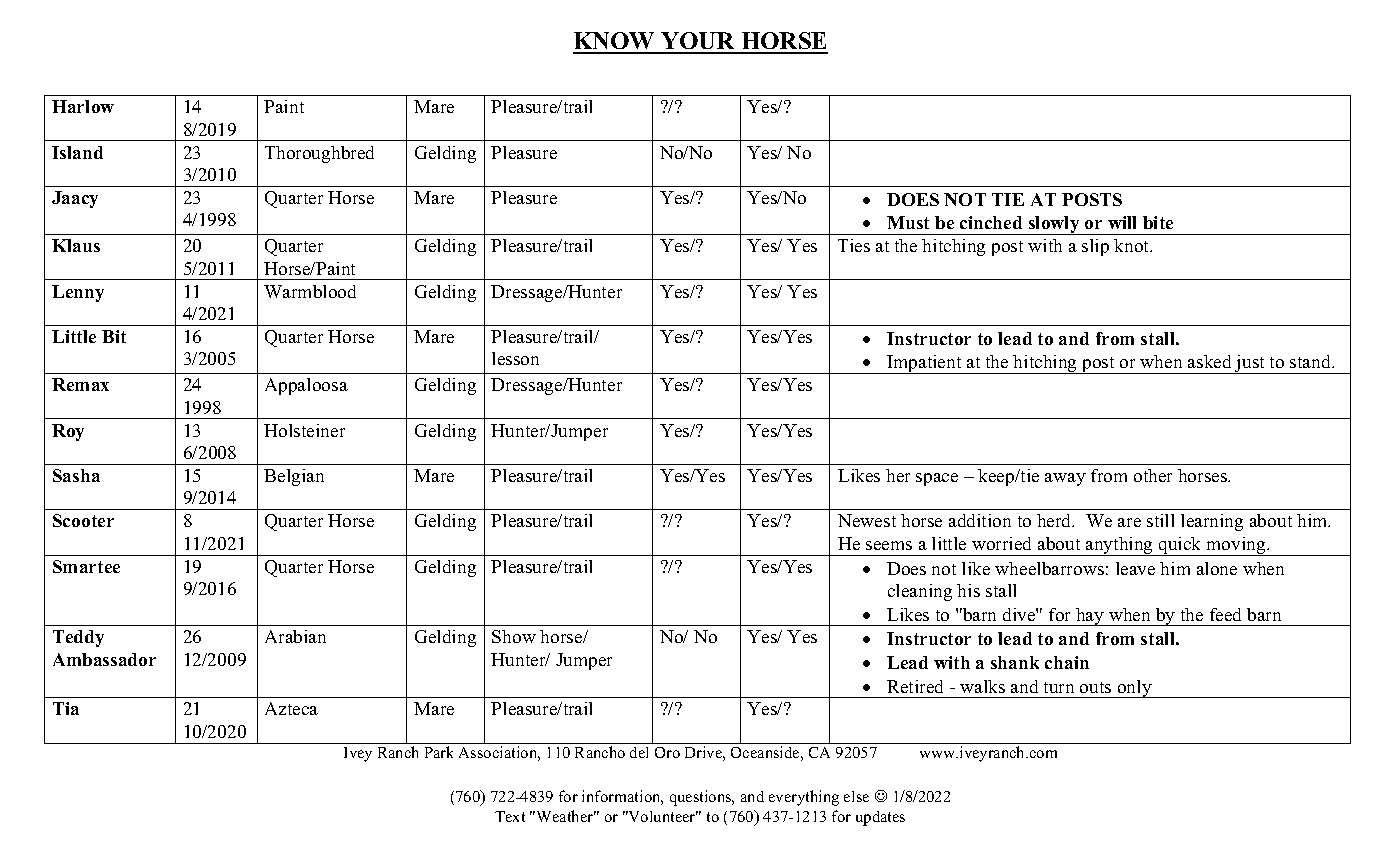  Describe the element at coordinates (702, 798) in the page. I see `questions` at that location.
